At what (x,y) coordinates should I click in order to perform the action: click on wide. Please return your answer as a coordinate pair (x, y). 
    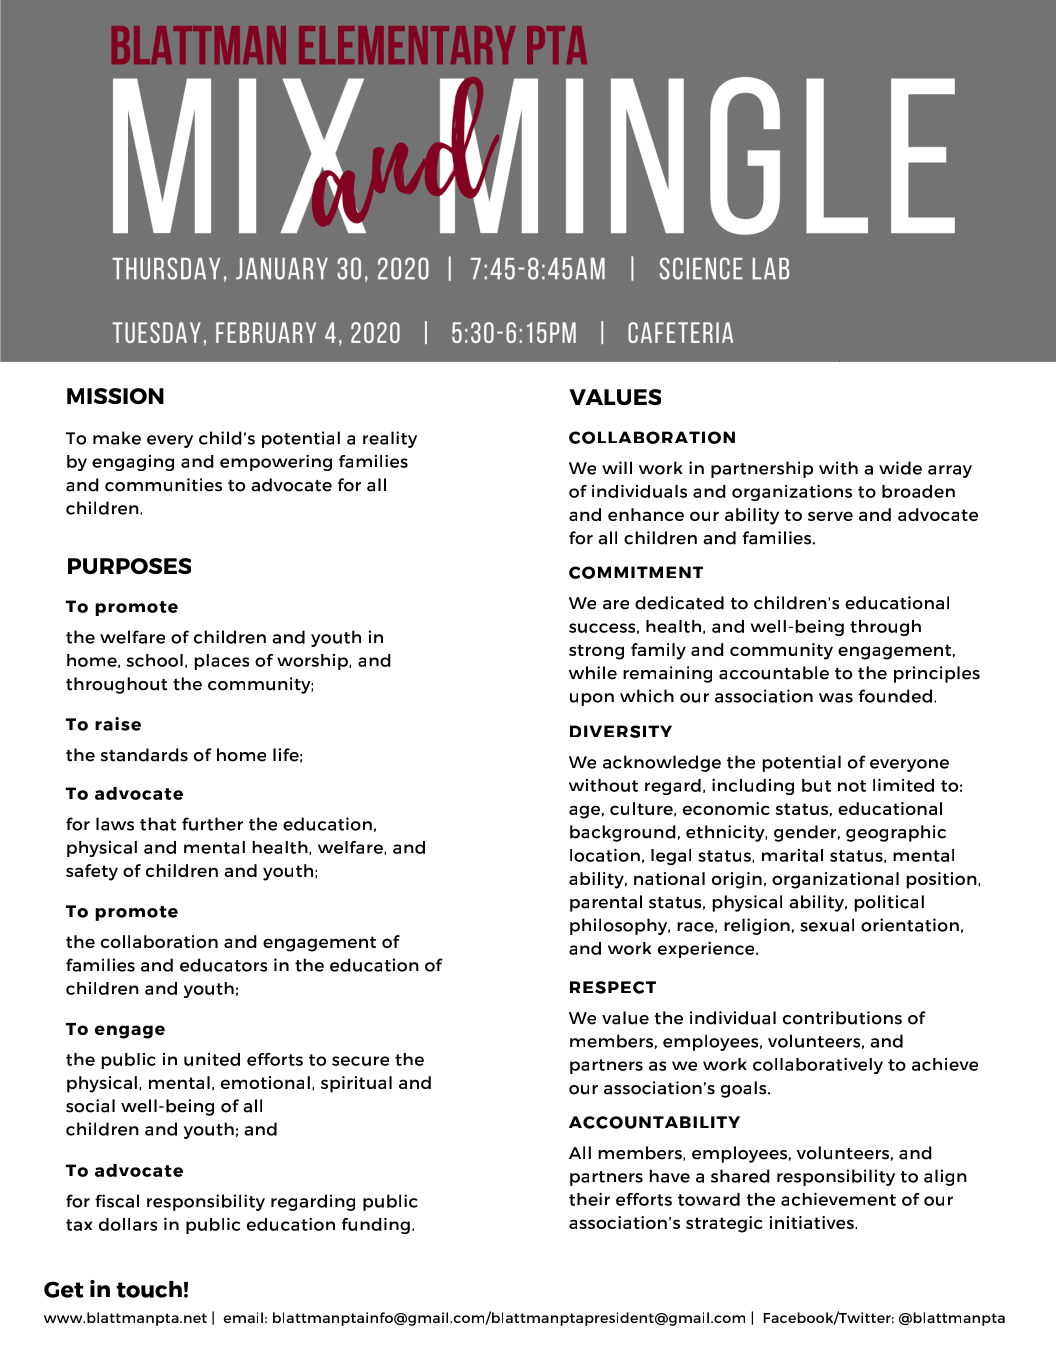
    Looking at the image, I should click on (900, 468).
